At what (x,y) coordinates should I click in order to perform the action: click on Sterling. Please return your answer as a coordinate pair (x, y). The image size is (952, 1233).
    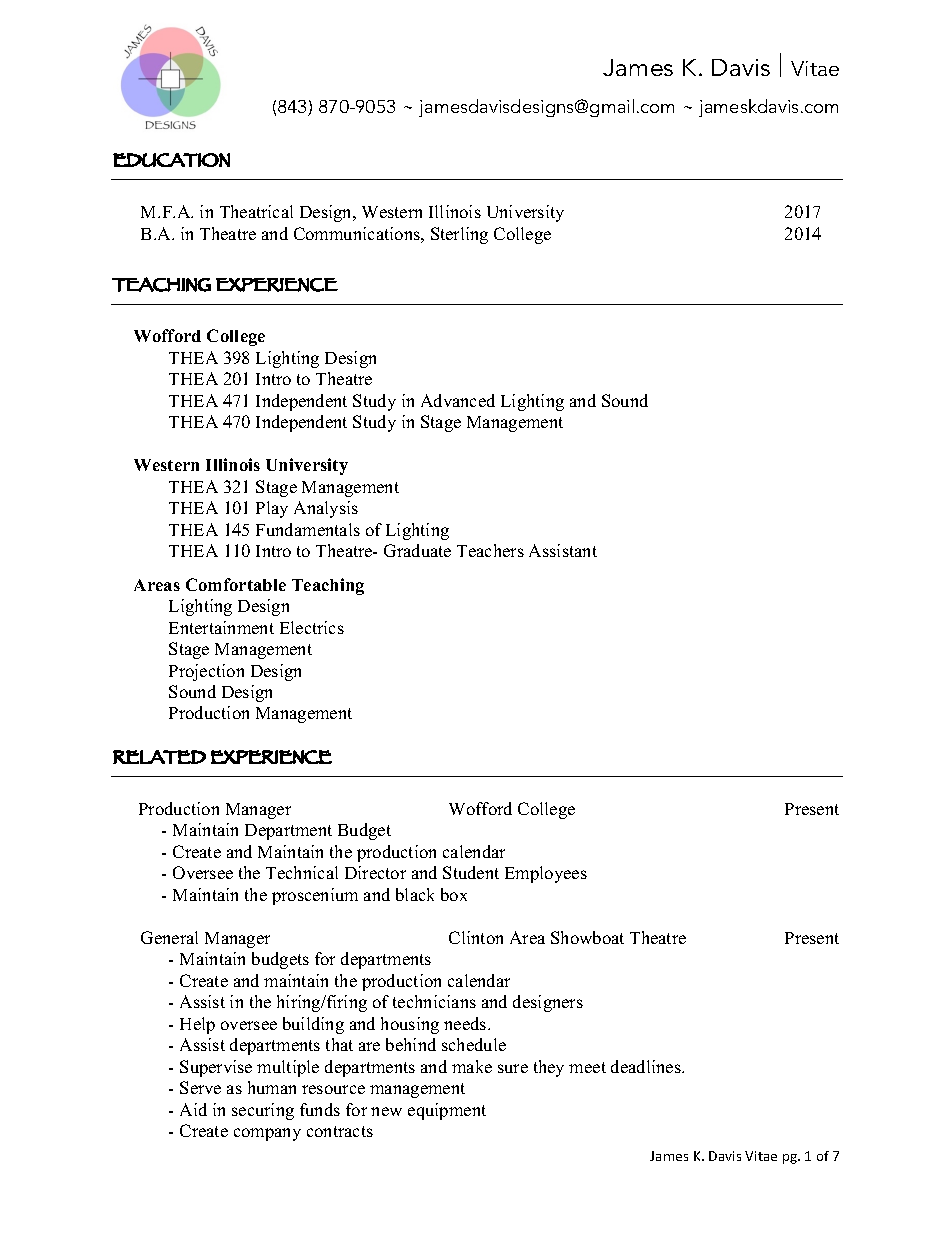
    Looking at the image, I should click on (459, 235).
